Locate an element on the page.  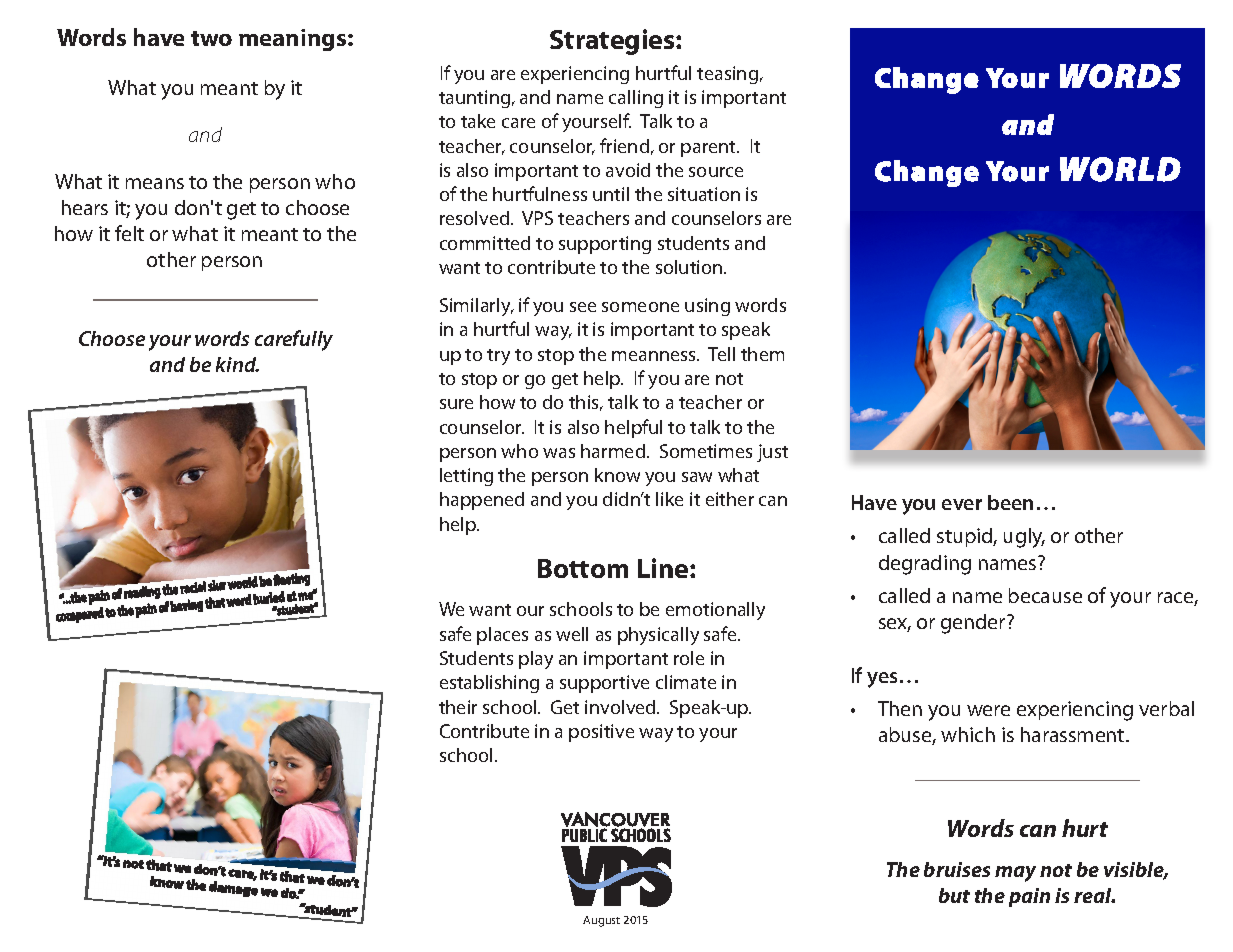
calling is located at coordinates (636, 99).
